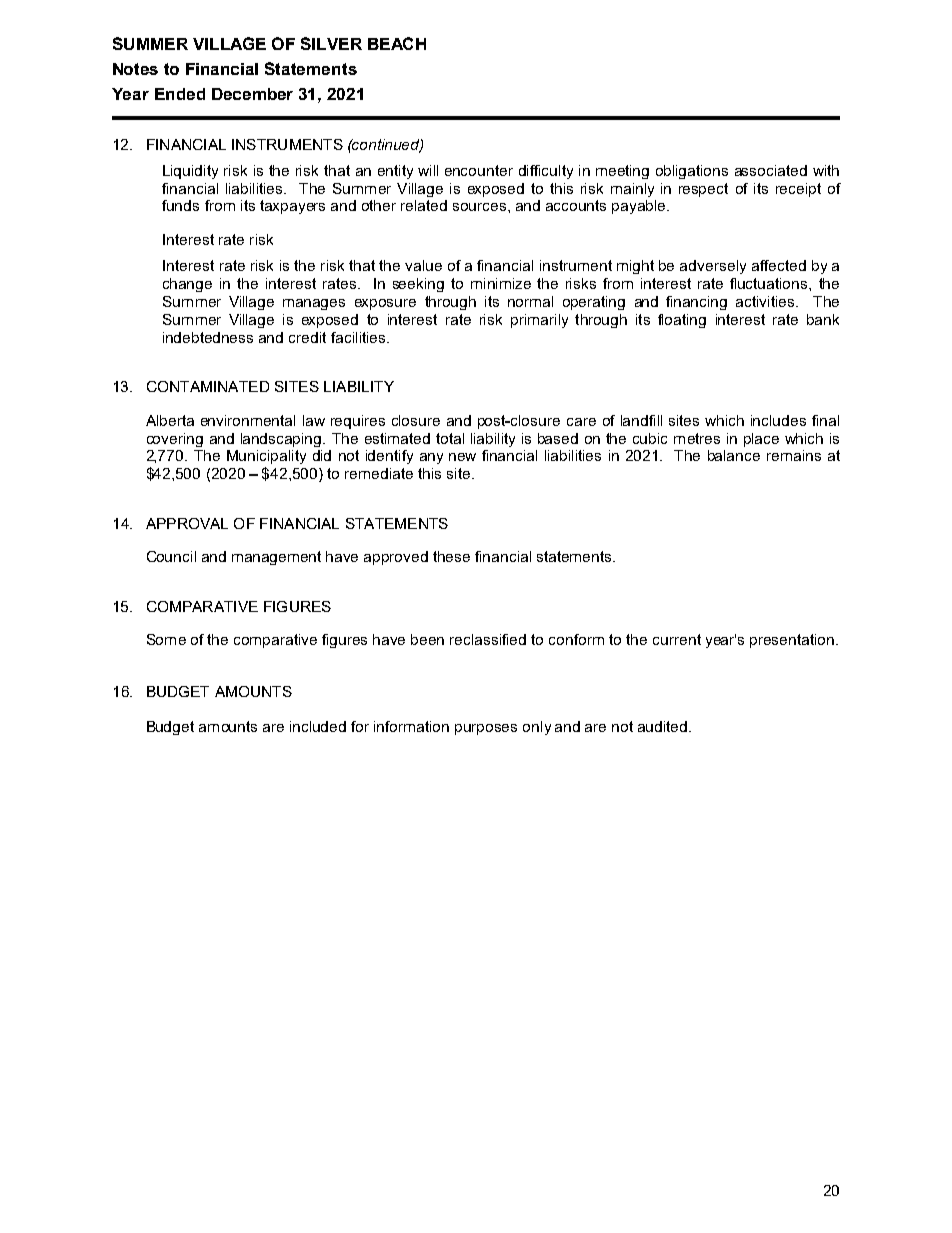  I want to click on included, so click(318, 726).
